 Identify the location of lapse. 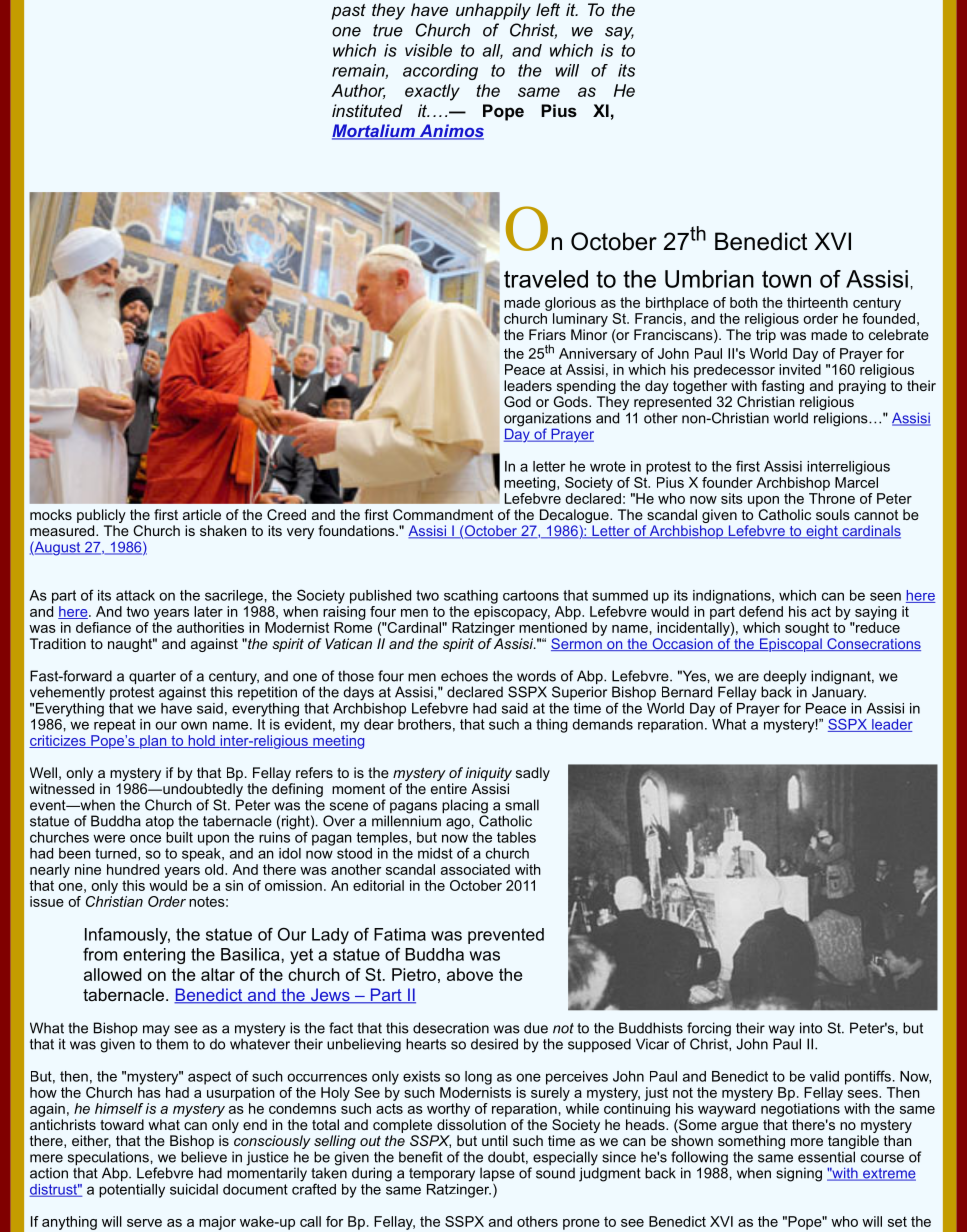
(497, 1175).
